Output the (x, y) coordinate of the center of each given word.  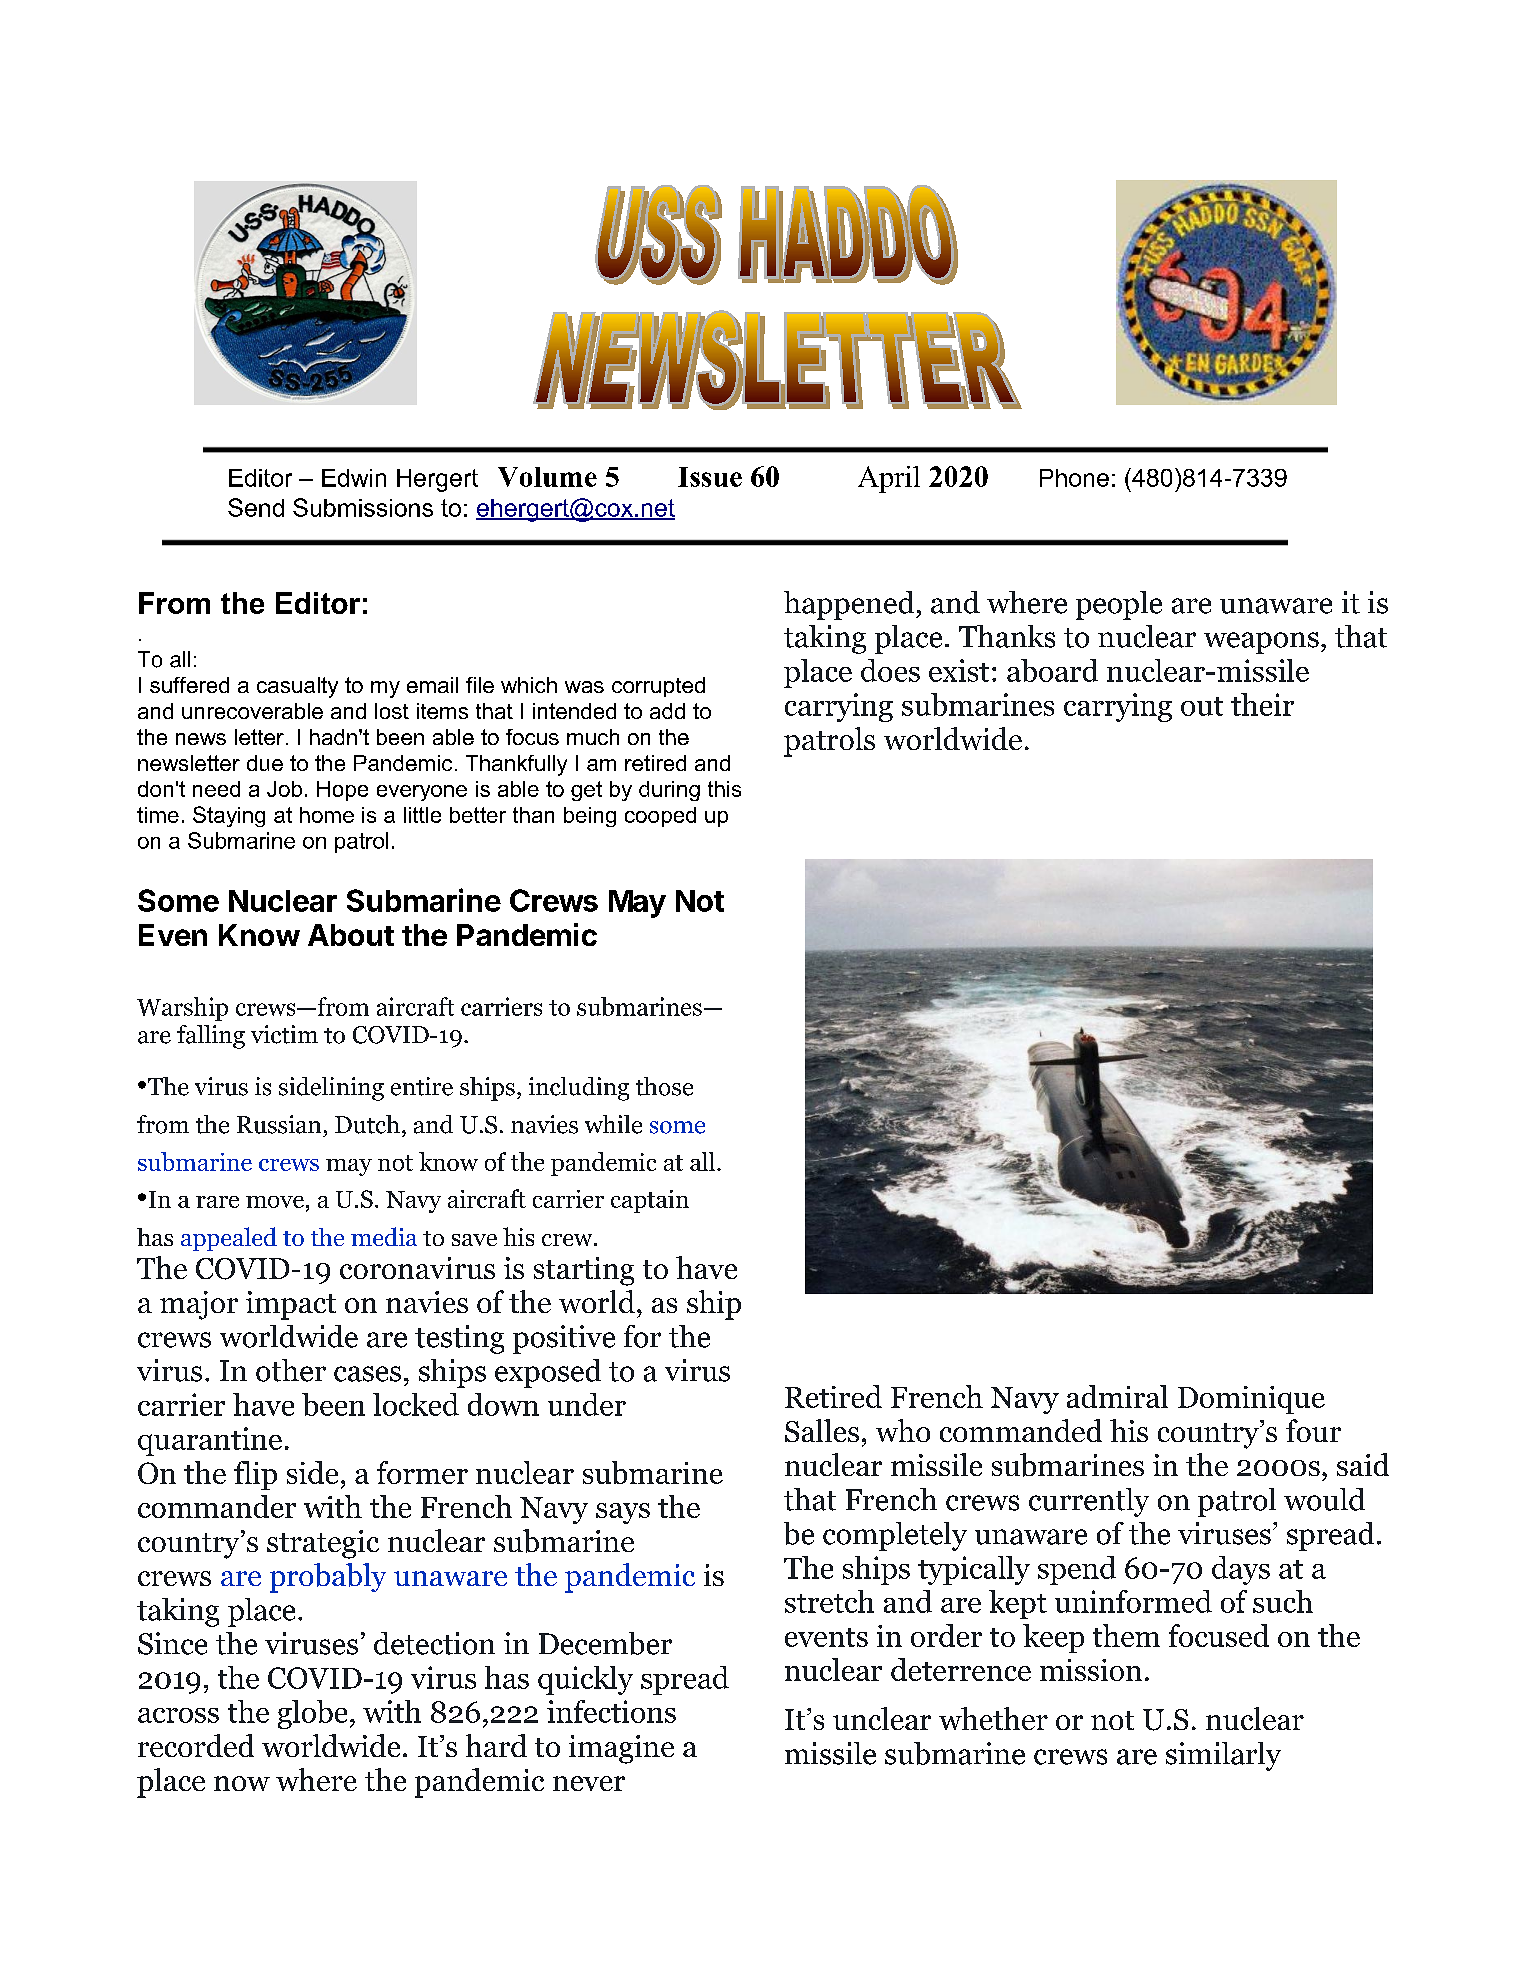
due (265, 763)
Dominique (1251, 1400)
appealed (229, 1239)
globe (312, 1714)
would (1324, 1499)
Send (256, 507)
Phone (1074, 478)
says (623, 1513)
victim (284, 1034)
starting (584, 1271)
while (613, 1124)
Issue (710, 477)
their (1262, 704)
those (664, 1086)
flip (255, 1475)
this (724, 789)
